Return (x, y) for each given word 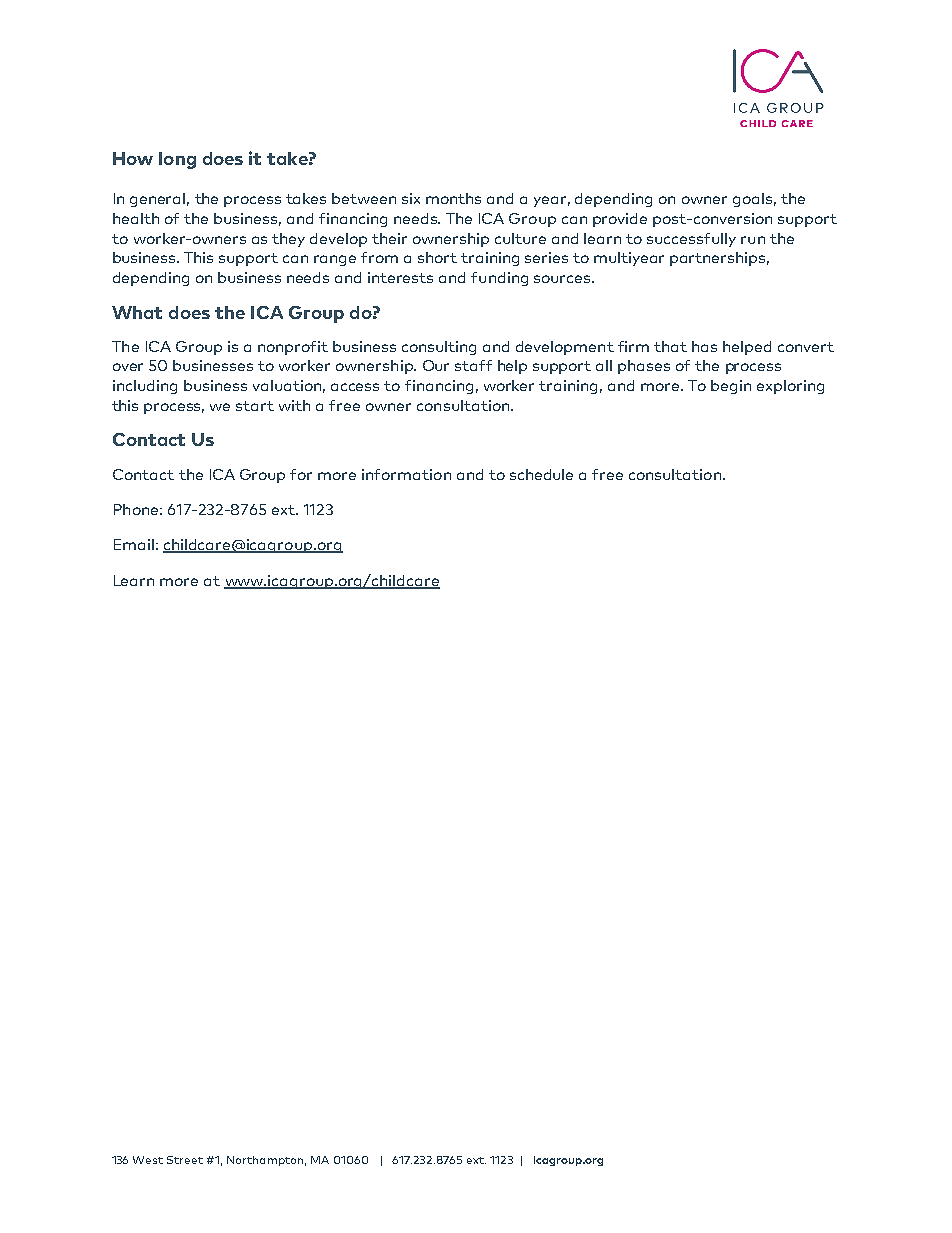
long (177, 160)
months (453, 198)
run (753, 240)
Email (134, 544)
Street (185, 1160)
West (148, 1160)
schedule (541, 474)
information (406, 474)
